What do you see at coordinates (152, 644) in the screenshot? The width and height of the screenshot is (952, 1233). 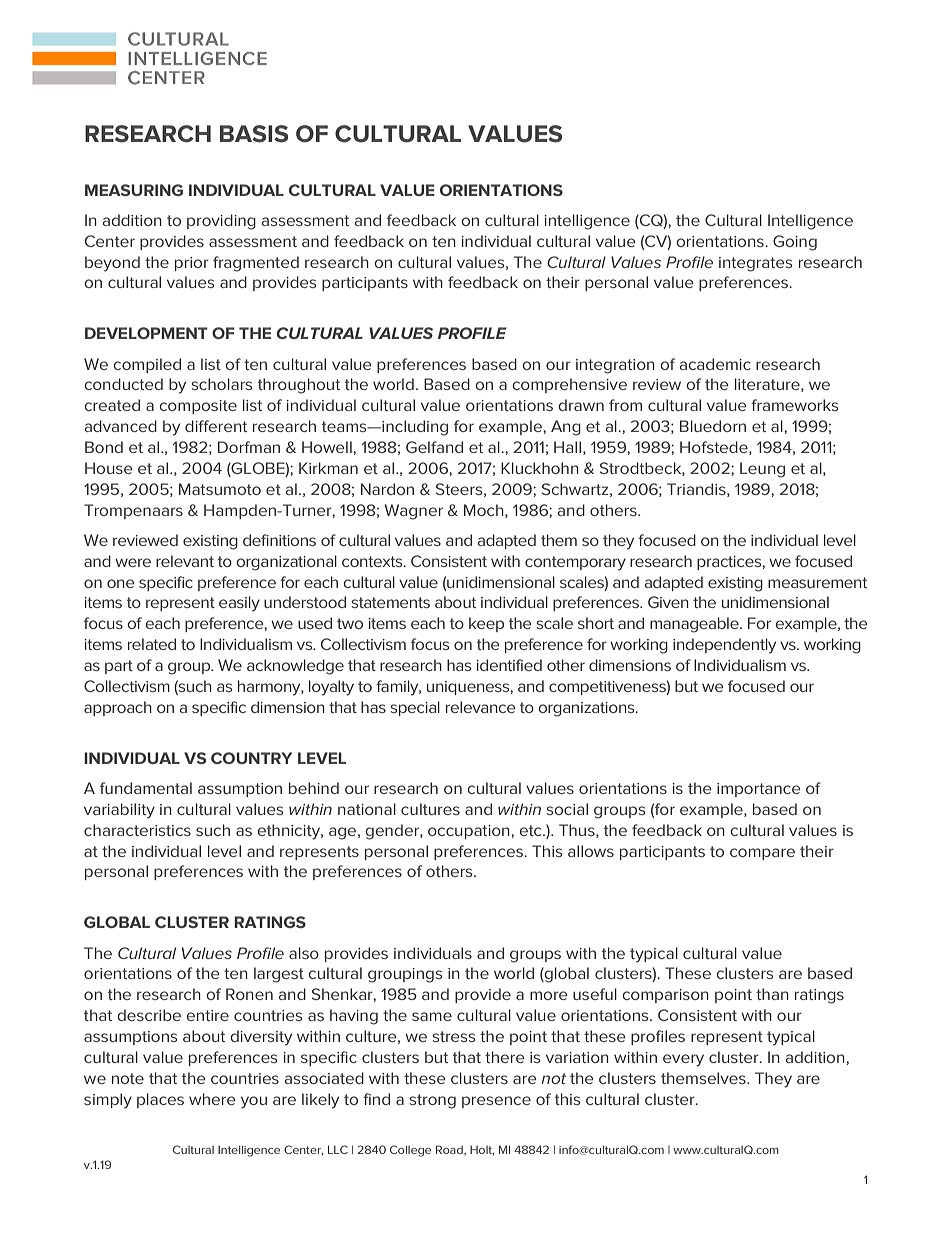 I see `related` at bounding box center [152, 644].
